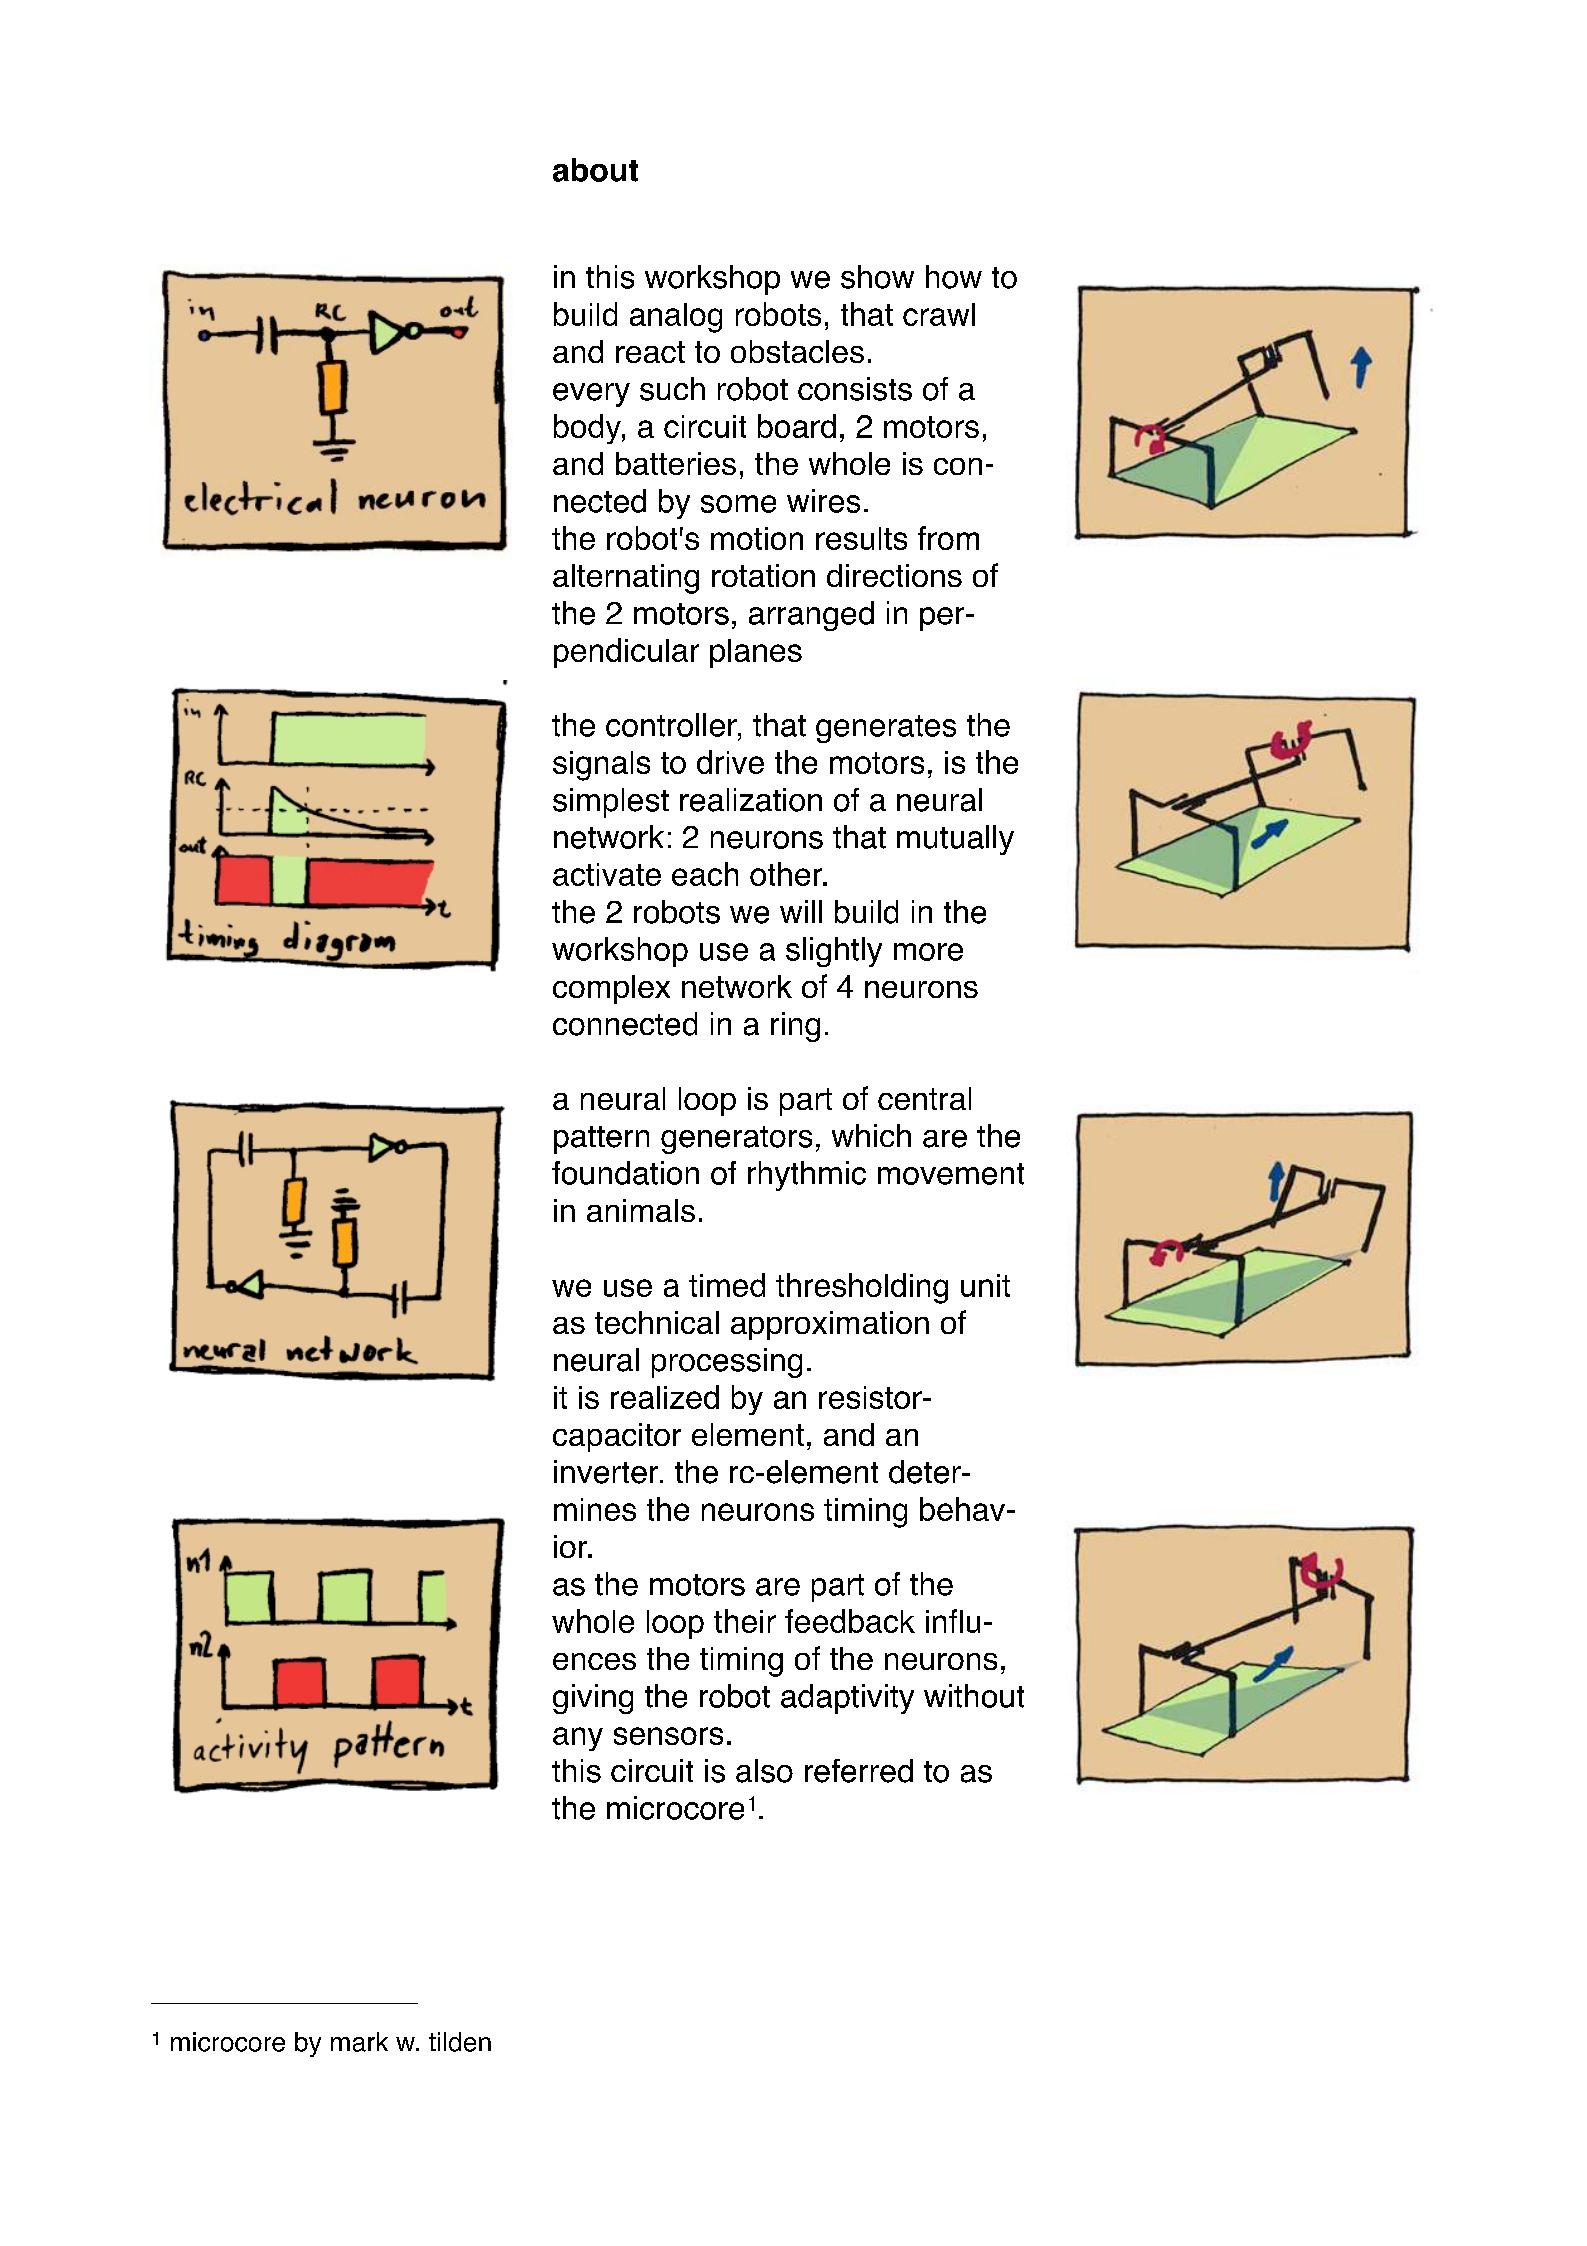 The width and height of the screenshot is (1587, 2246). I want to click on feedback, so click(850, 1621).
